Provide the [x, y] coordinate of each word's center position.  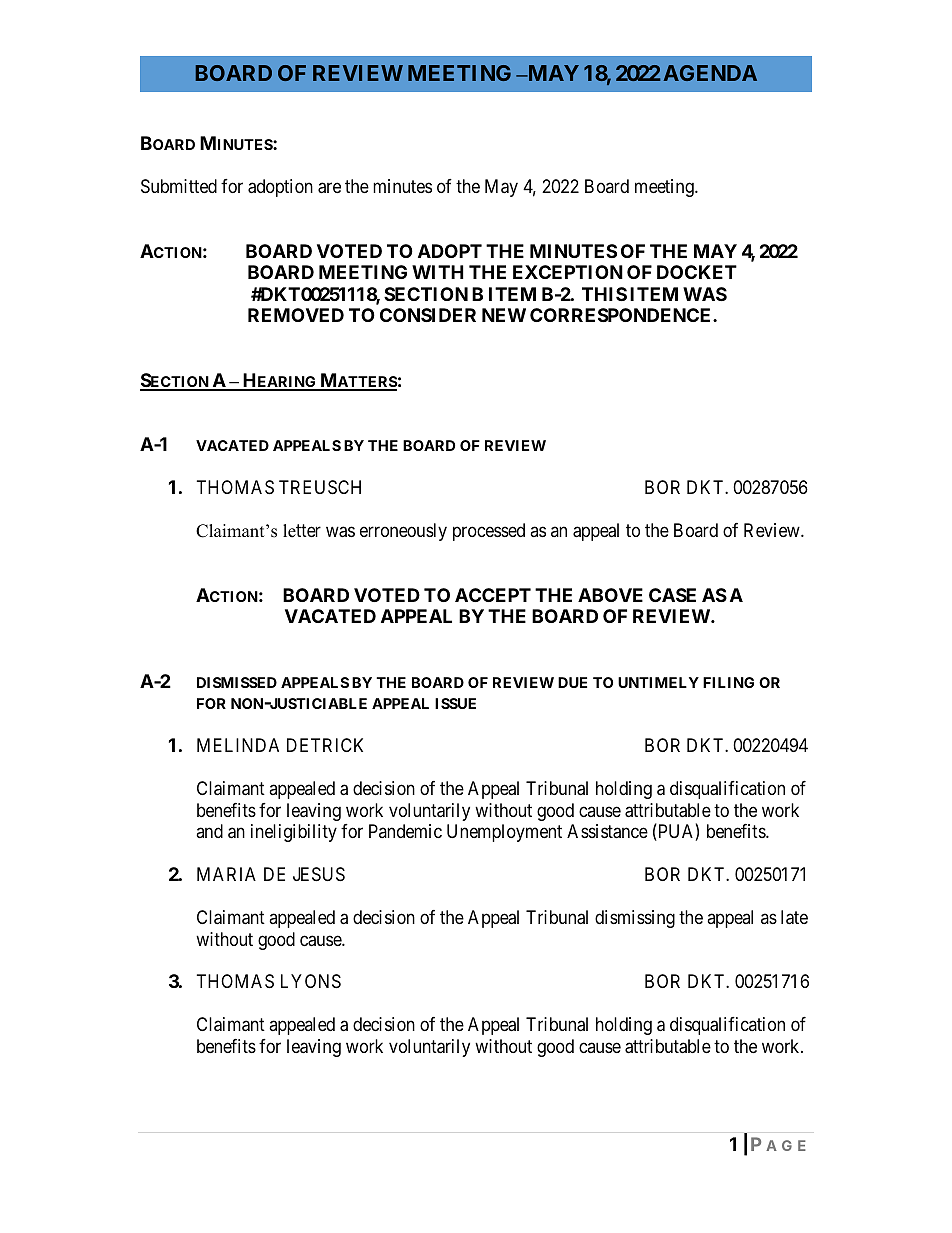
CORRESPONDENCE [622, 315]
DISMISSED [237, 682]
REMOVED [296, 315]
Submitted [179, 186]
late [794, 917]
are [329, 188]
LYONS [311, 981]
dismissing [635, 919]
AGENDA [710, 73]
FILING [728, 682]
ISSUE [455, 703]
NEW [504, 315]
